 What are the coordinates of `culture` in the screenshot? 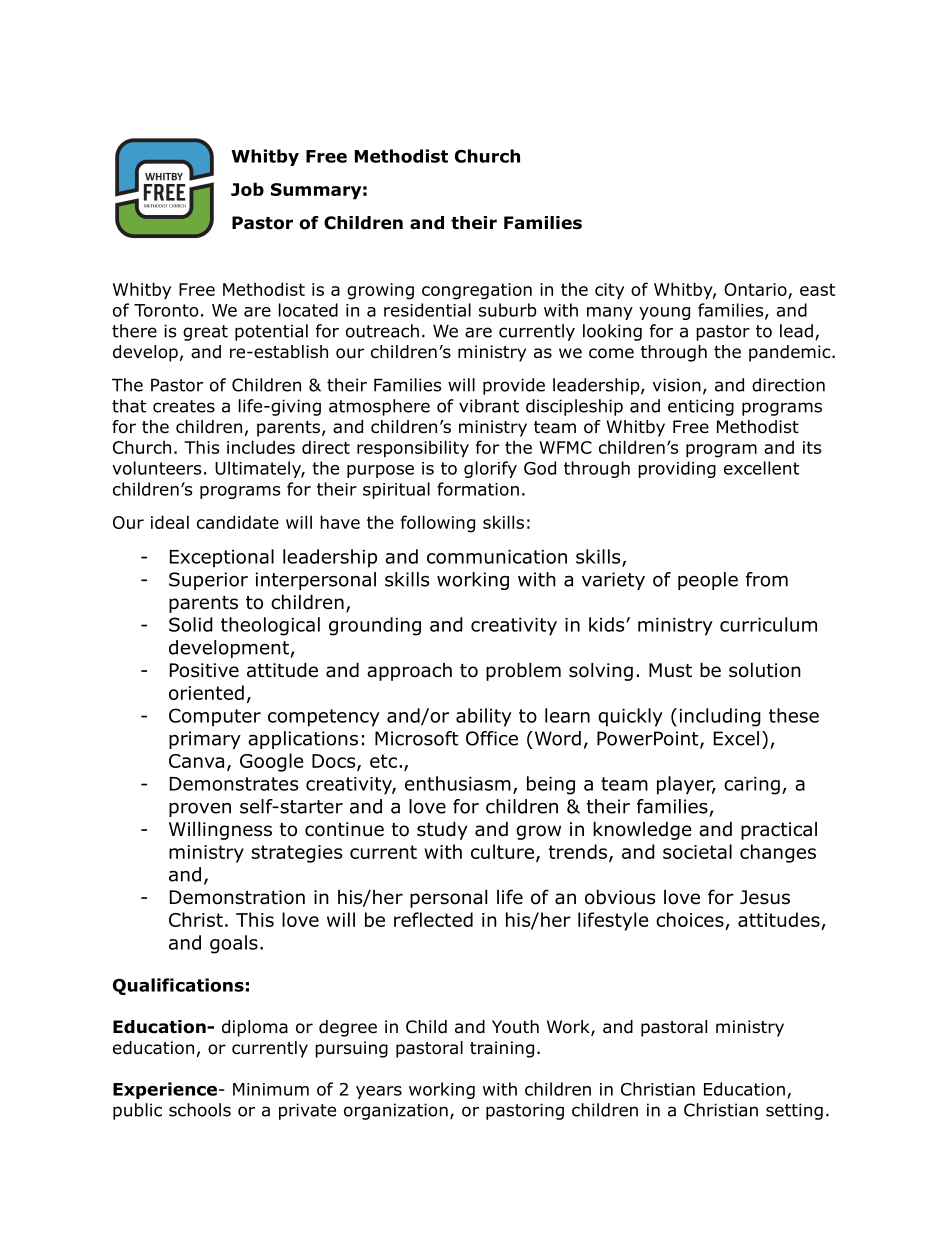 It's located at (502, 851).
